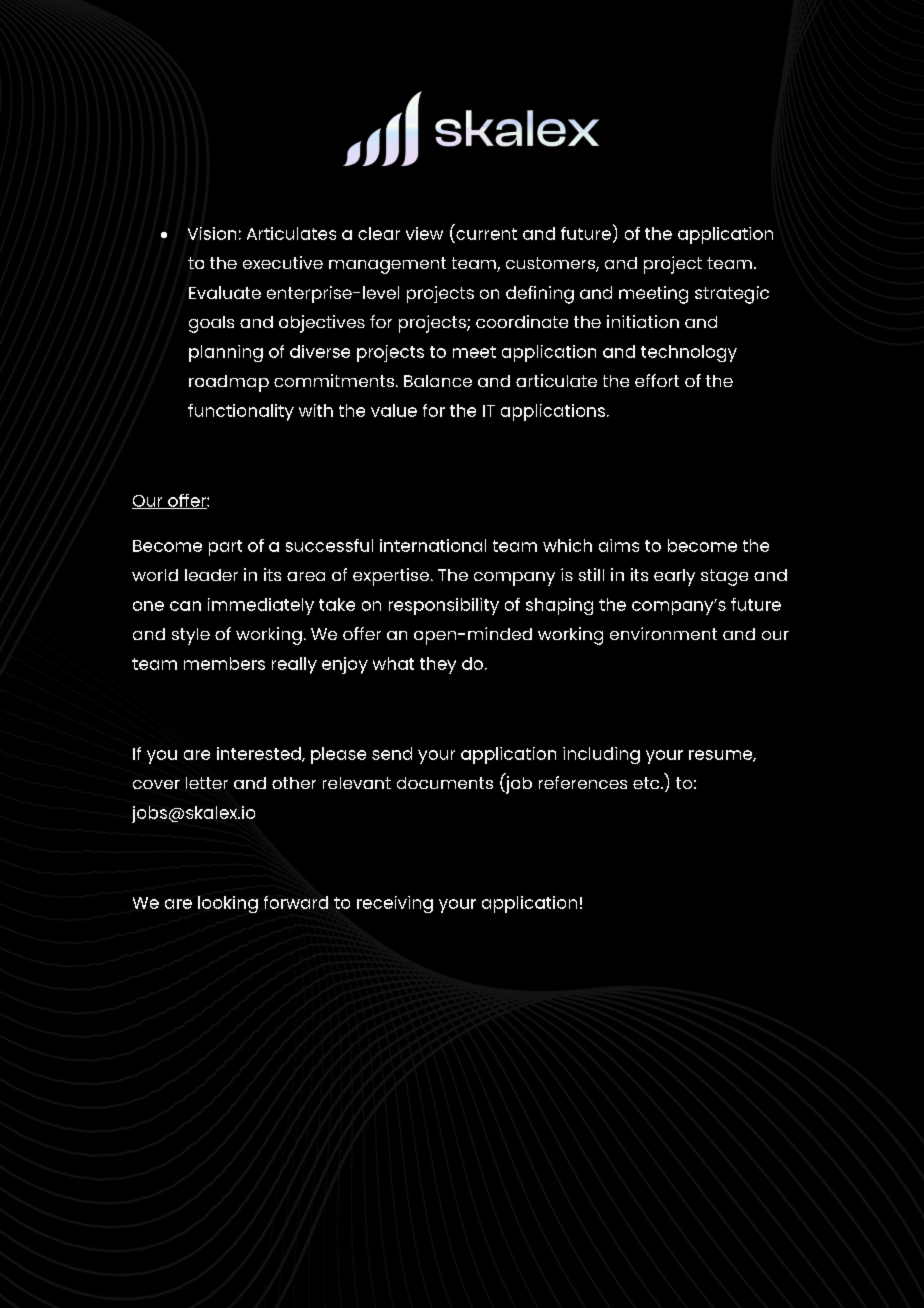 This screenshot has width=924, height=1308. Describe the element at coordinates (647, 783) in the screenshot. I see `etc` at that location.
